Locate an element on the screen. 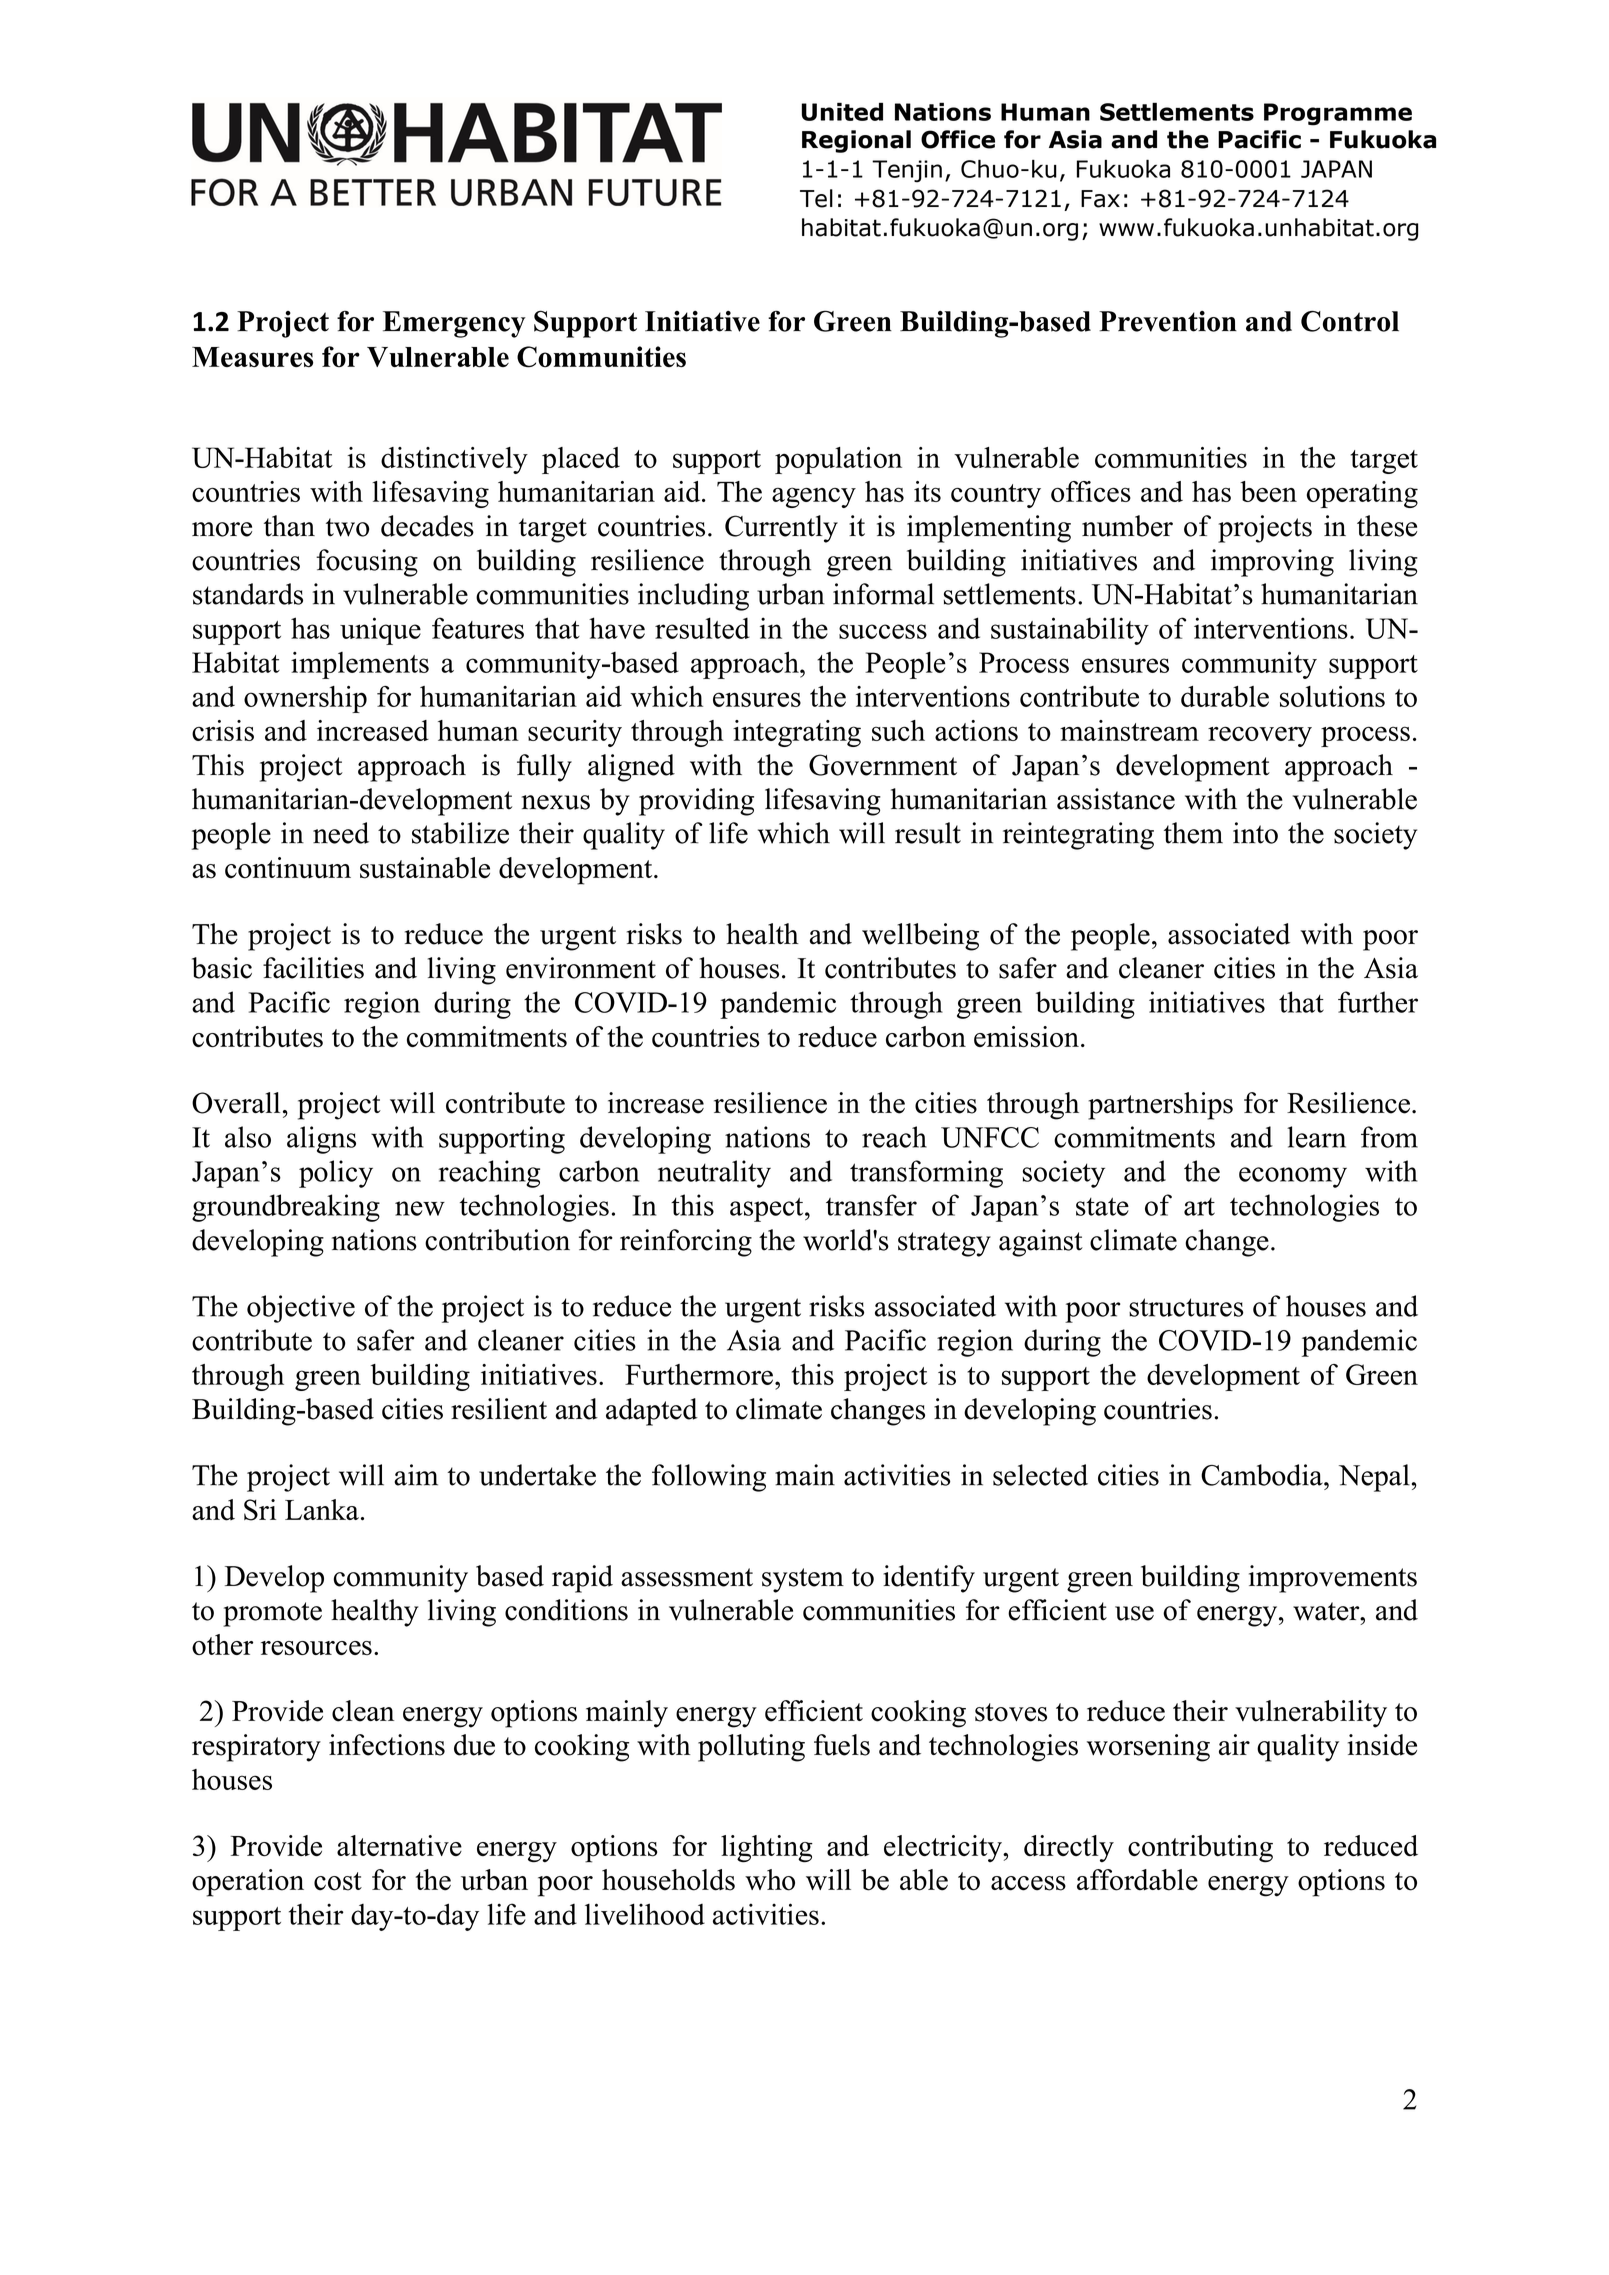  partnerships is located at coordinates (1160, 1106).
